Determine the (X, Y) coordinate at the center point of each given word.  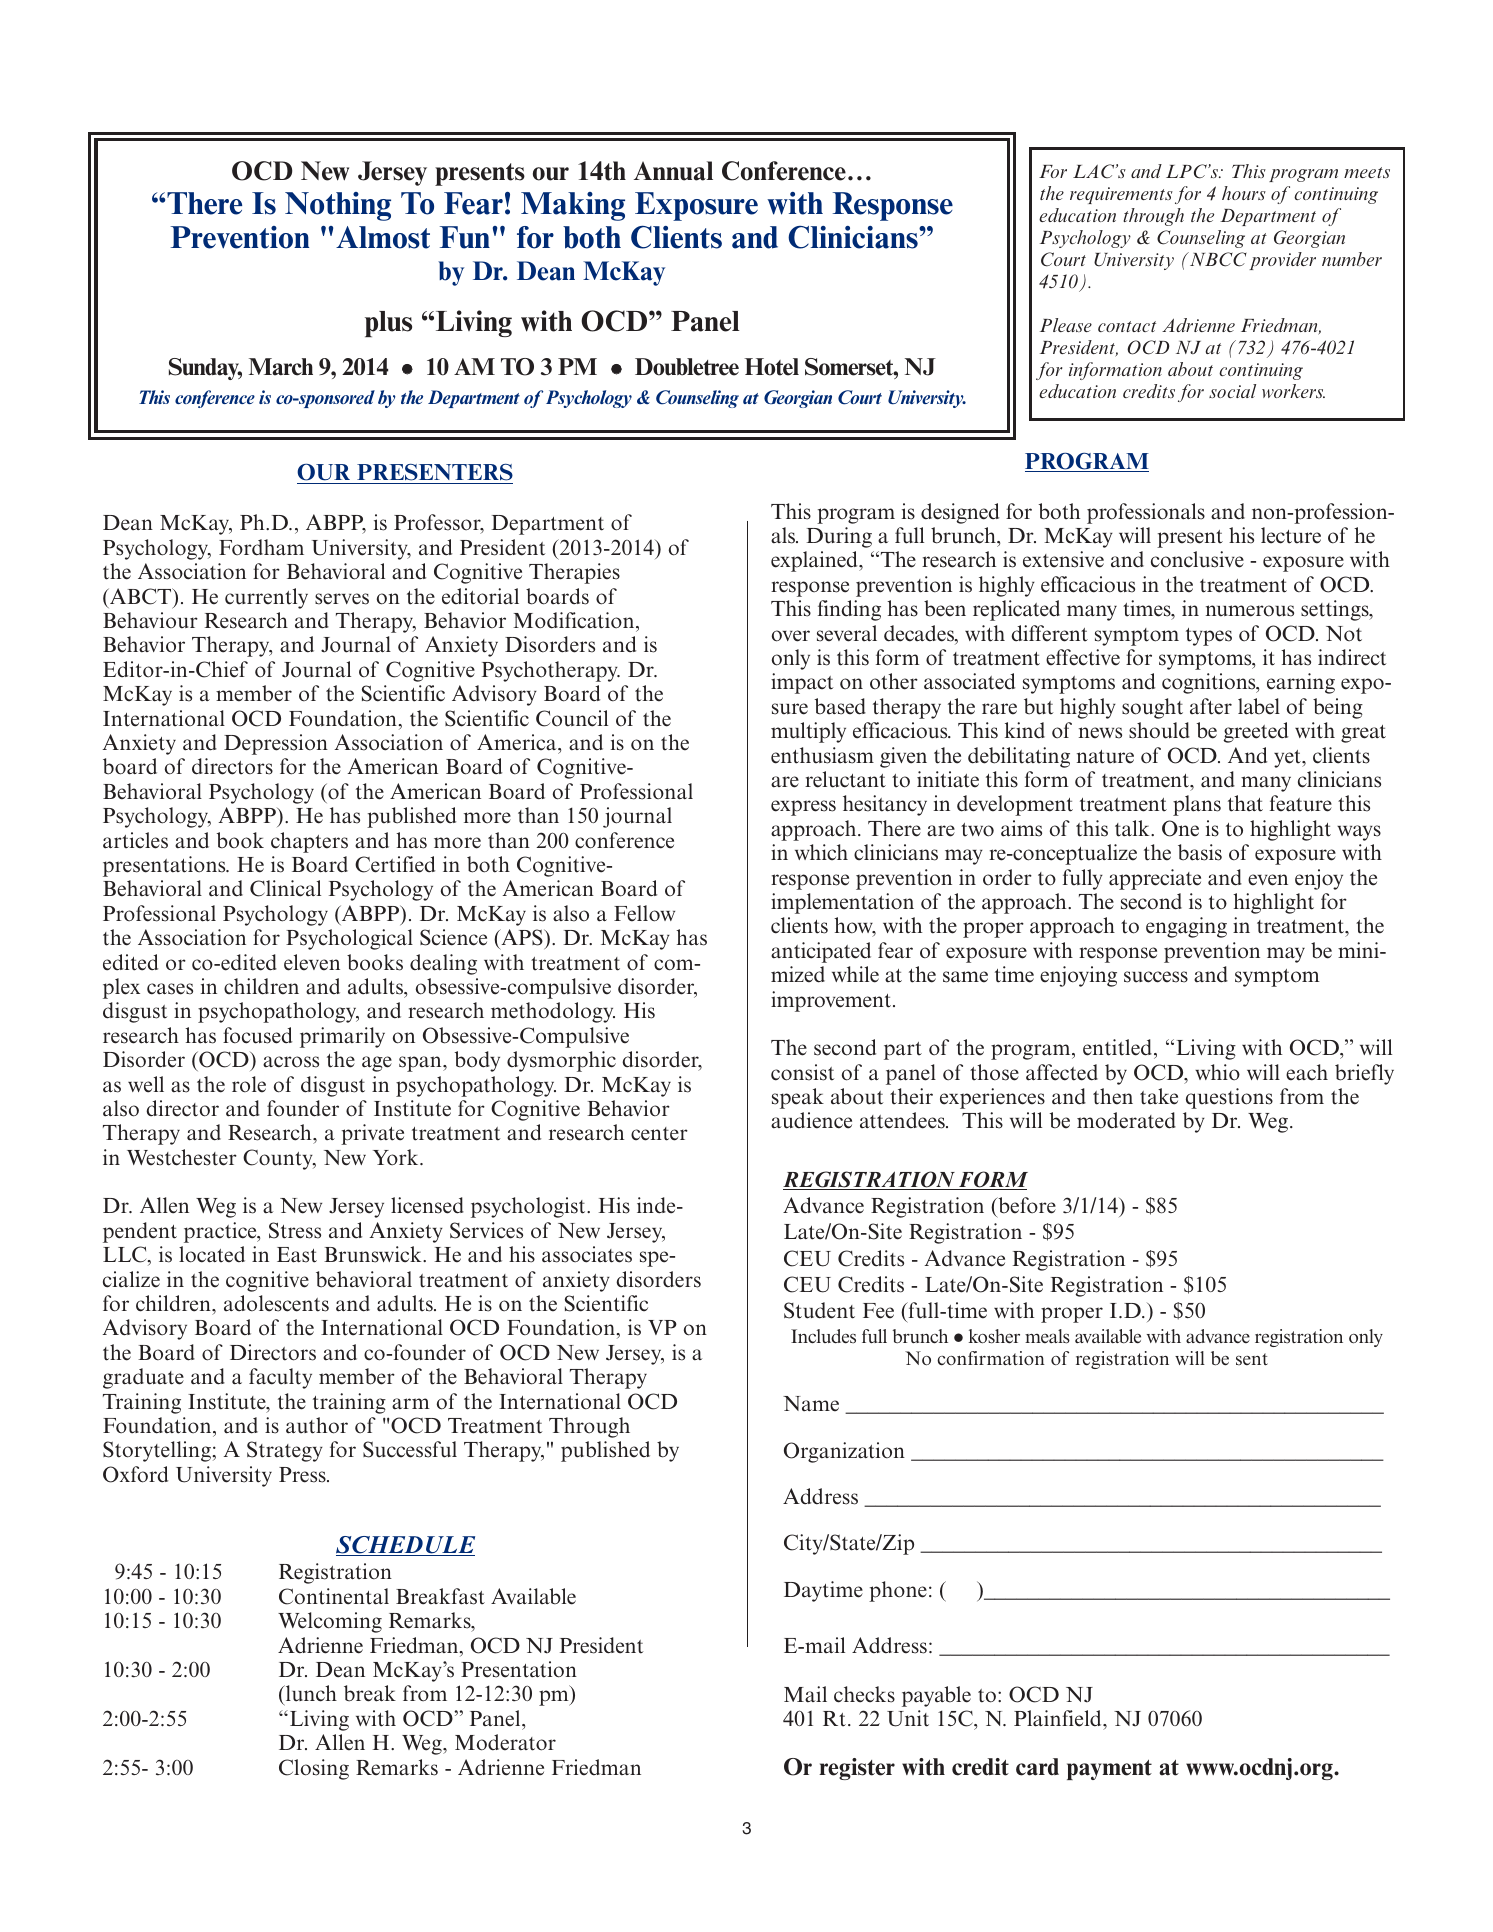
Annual (673, 171)
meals (1047, 1336)
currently (266, 598)
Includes (823, 1336)
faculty (280, 1378)
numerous (1250, 611)
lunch (310, 1695)
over (791, 636)
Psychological (349, 939)
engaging (1186, 927)
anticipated (821, 952)
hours (1244, 193)
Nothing (338, 206)
